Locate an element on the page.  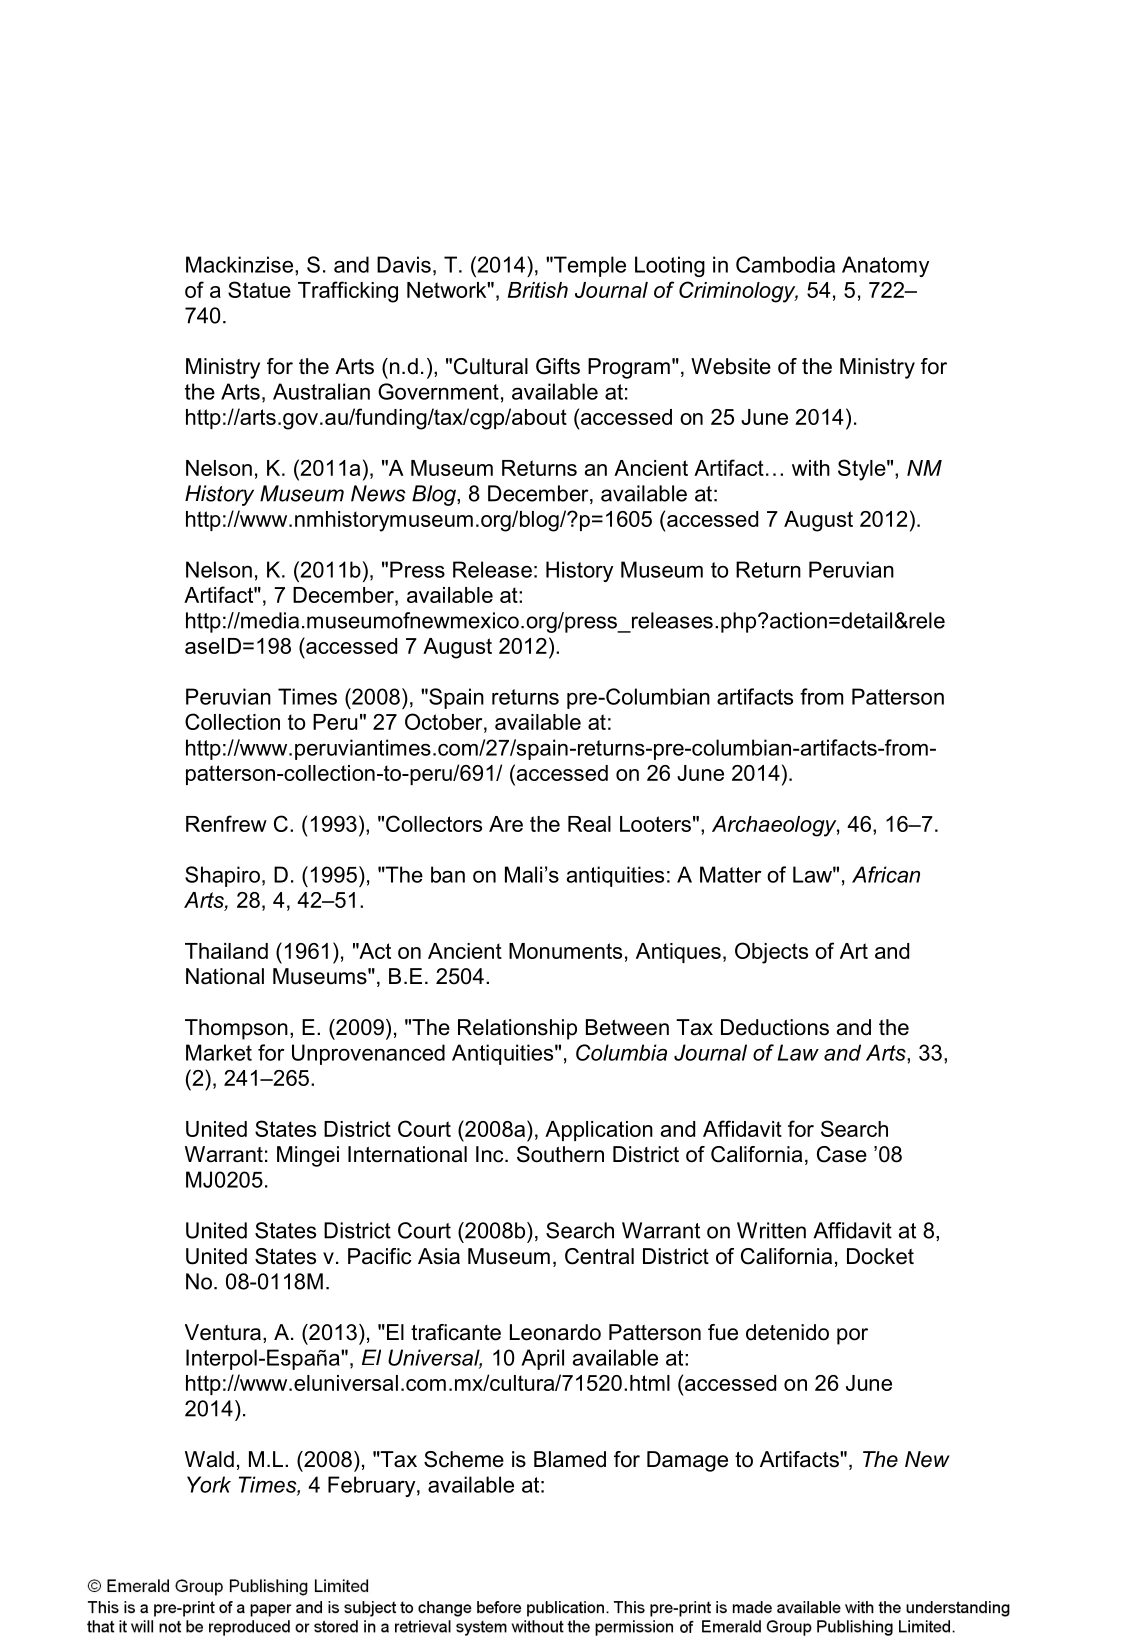
Are is located at coordinates (506, 824).
